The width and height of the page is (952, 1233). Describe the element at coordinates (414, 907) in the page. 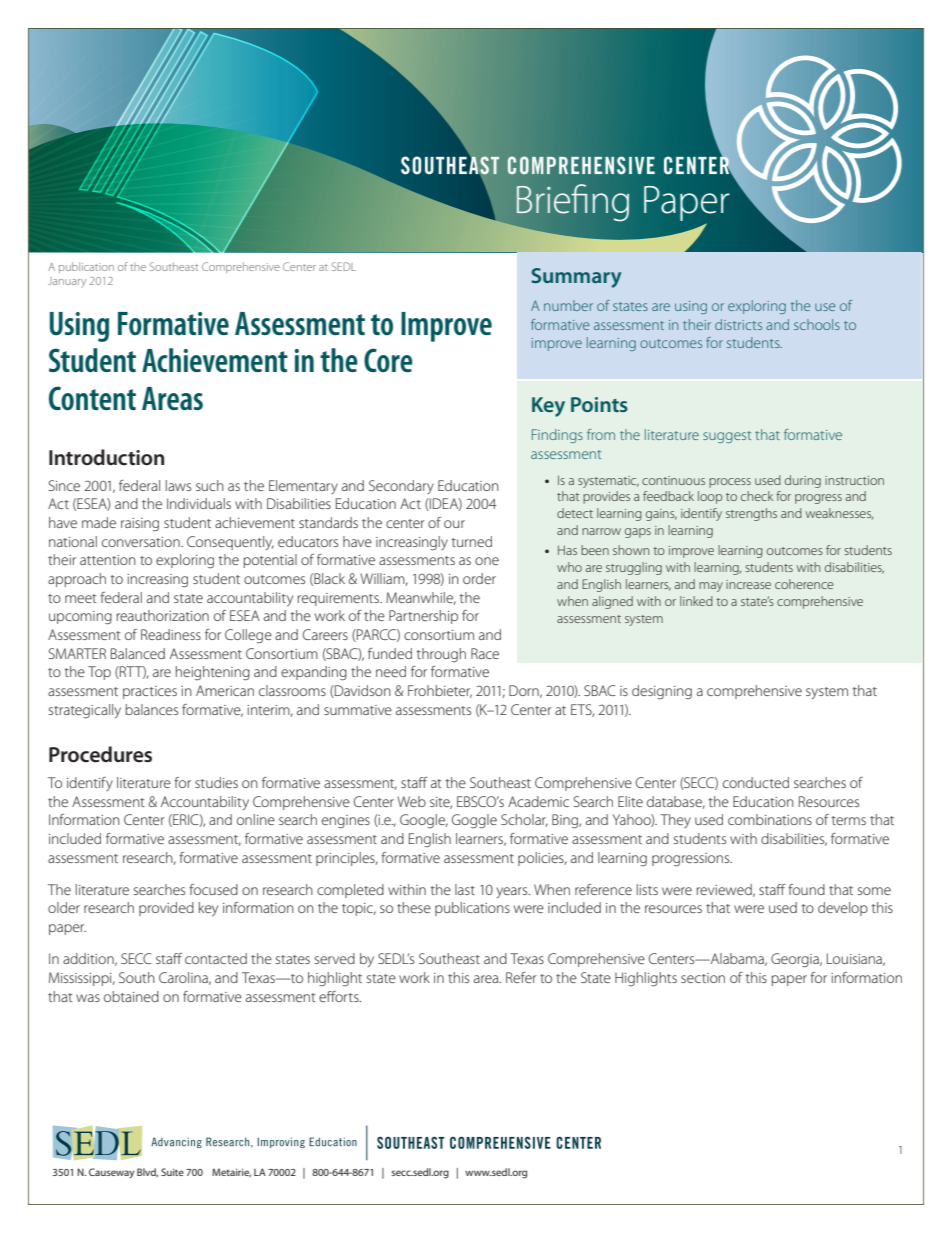

I see `these` at that location.
